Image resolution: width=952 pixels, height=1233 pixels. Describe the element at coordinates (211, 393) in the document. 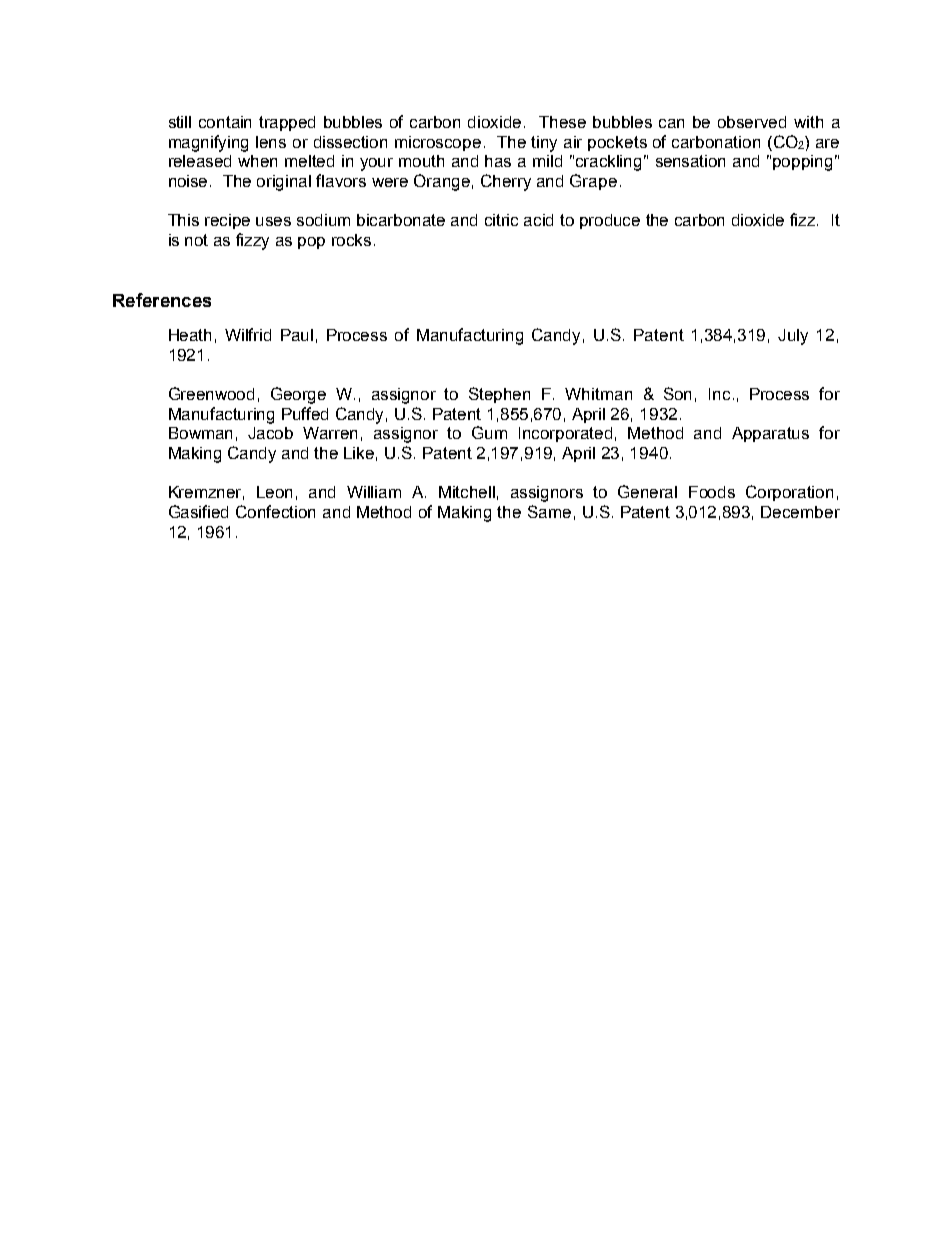

I see `Greenwood` at that location.
